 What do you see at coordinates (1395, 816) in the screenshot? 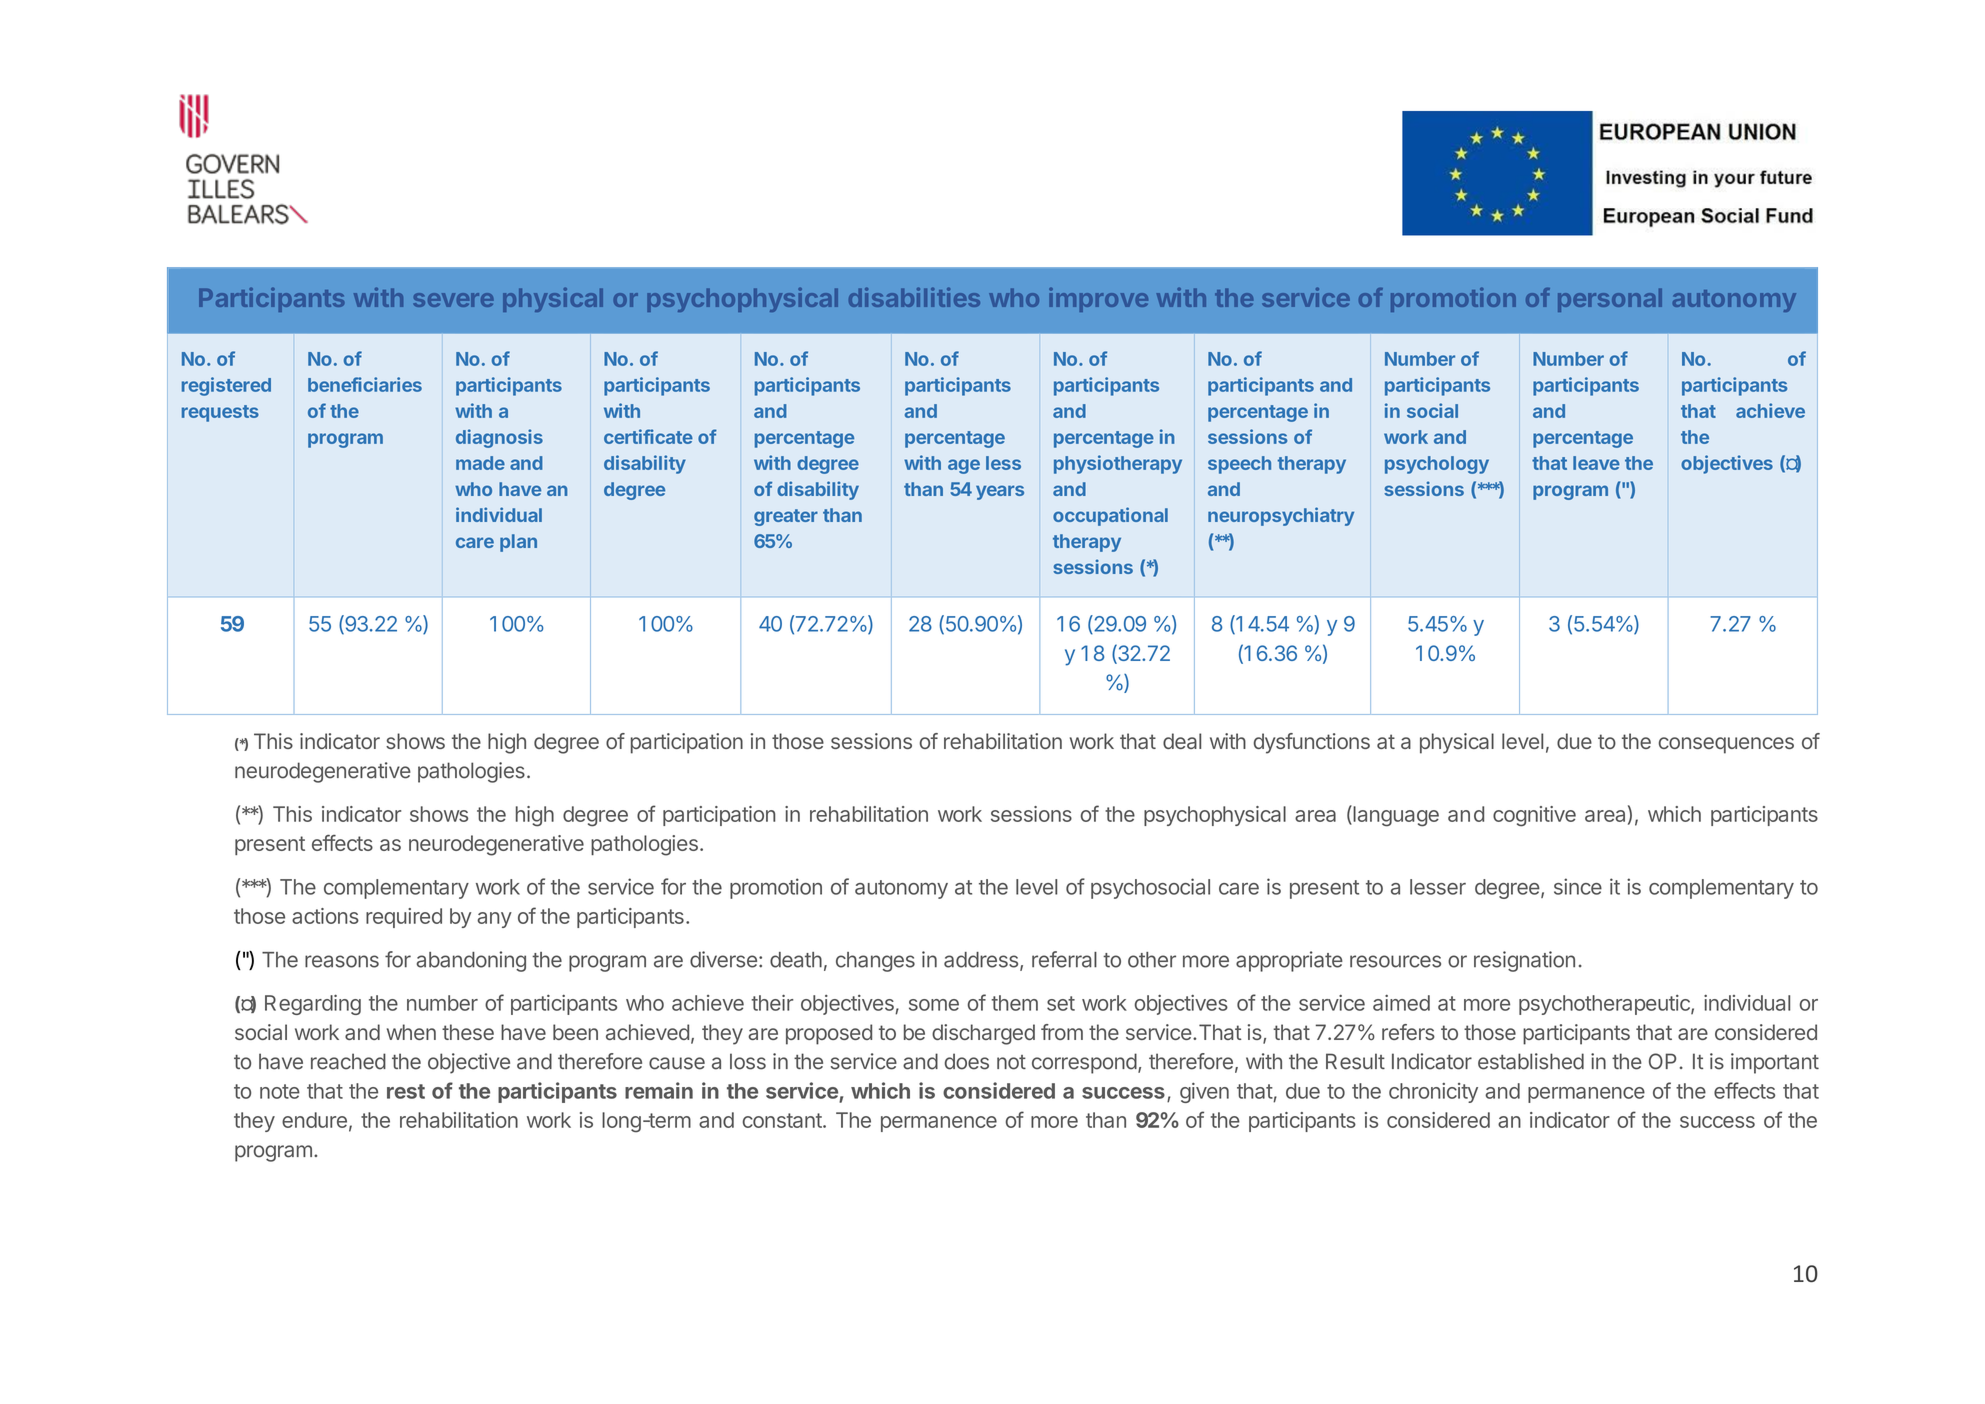
I see `language` at bounding box center [1395, 816].
